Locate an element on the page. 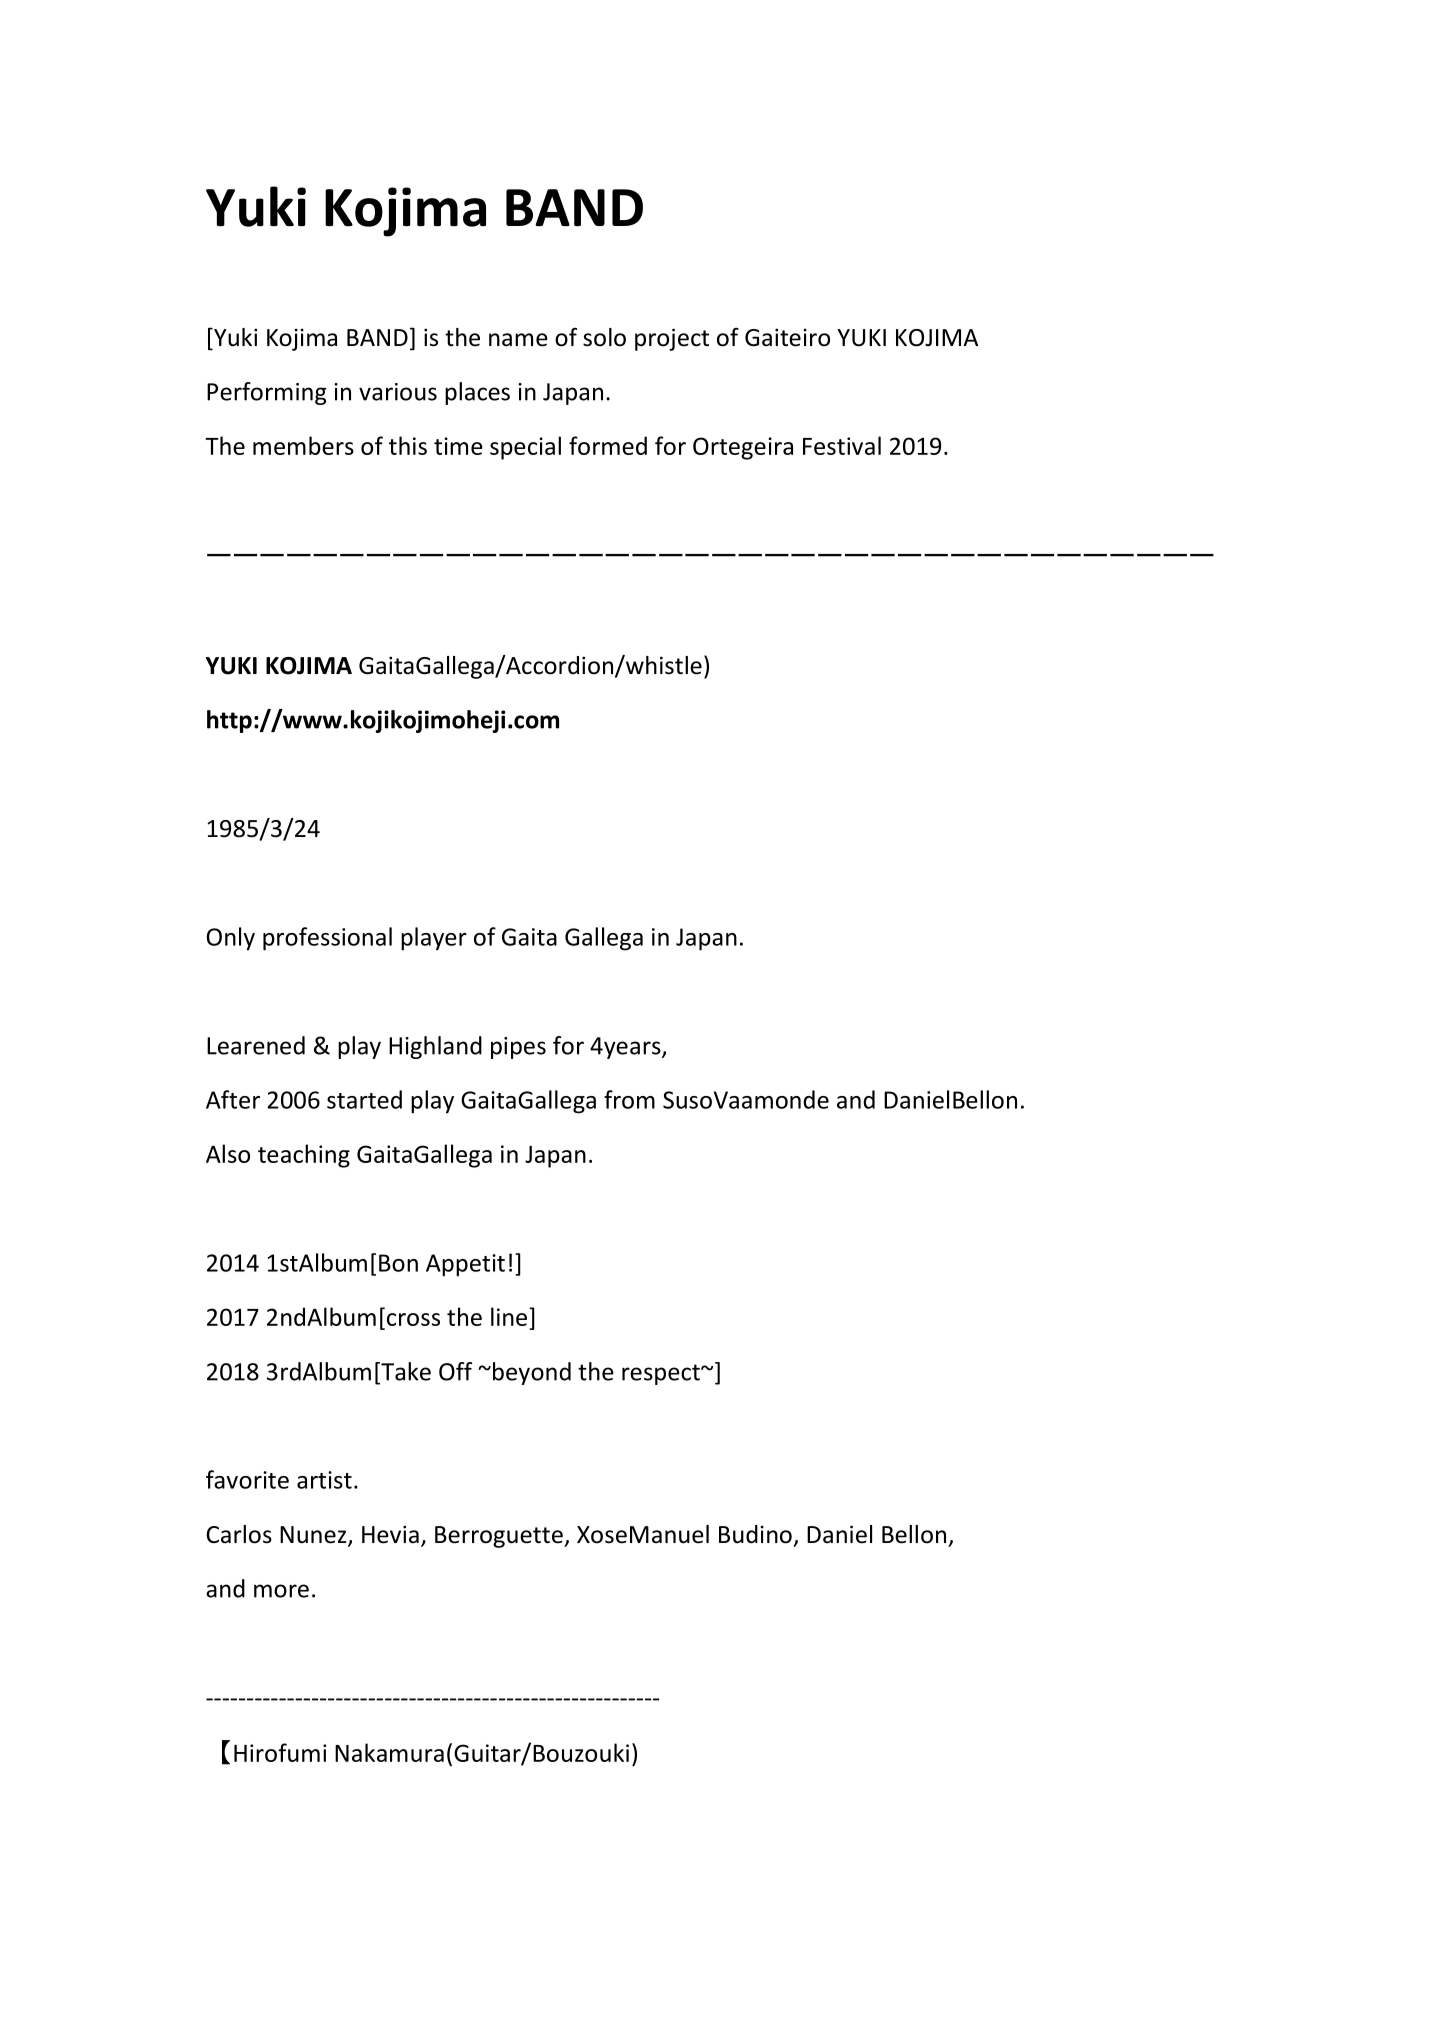  more is located at coordinates (281, 1591).
